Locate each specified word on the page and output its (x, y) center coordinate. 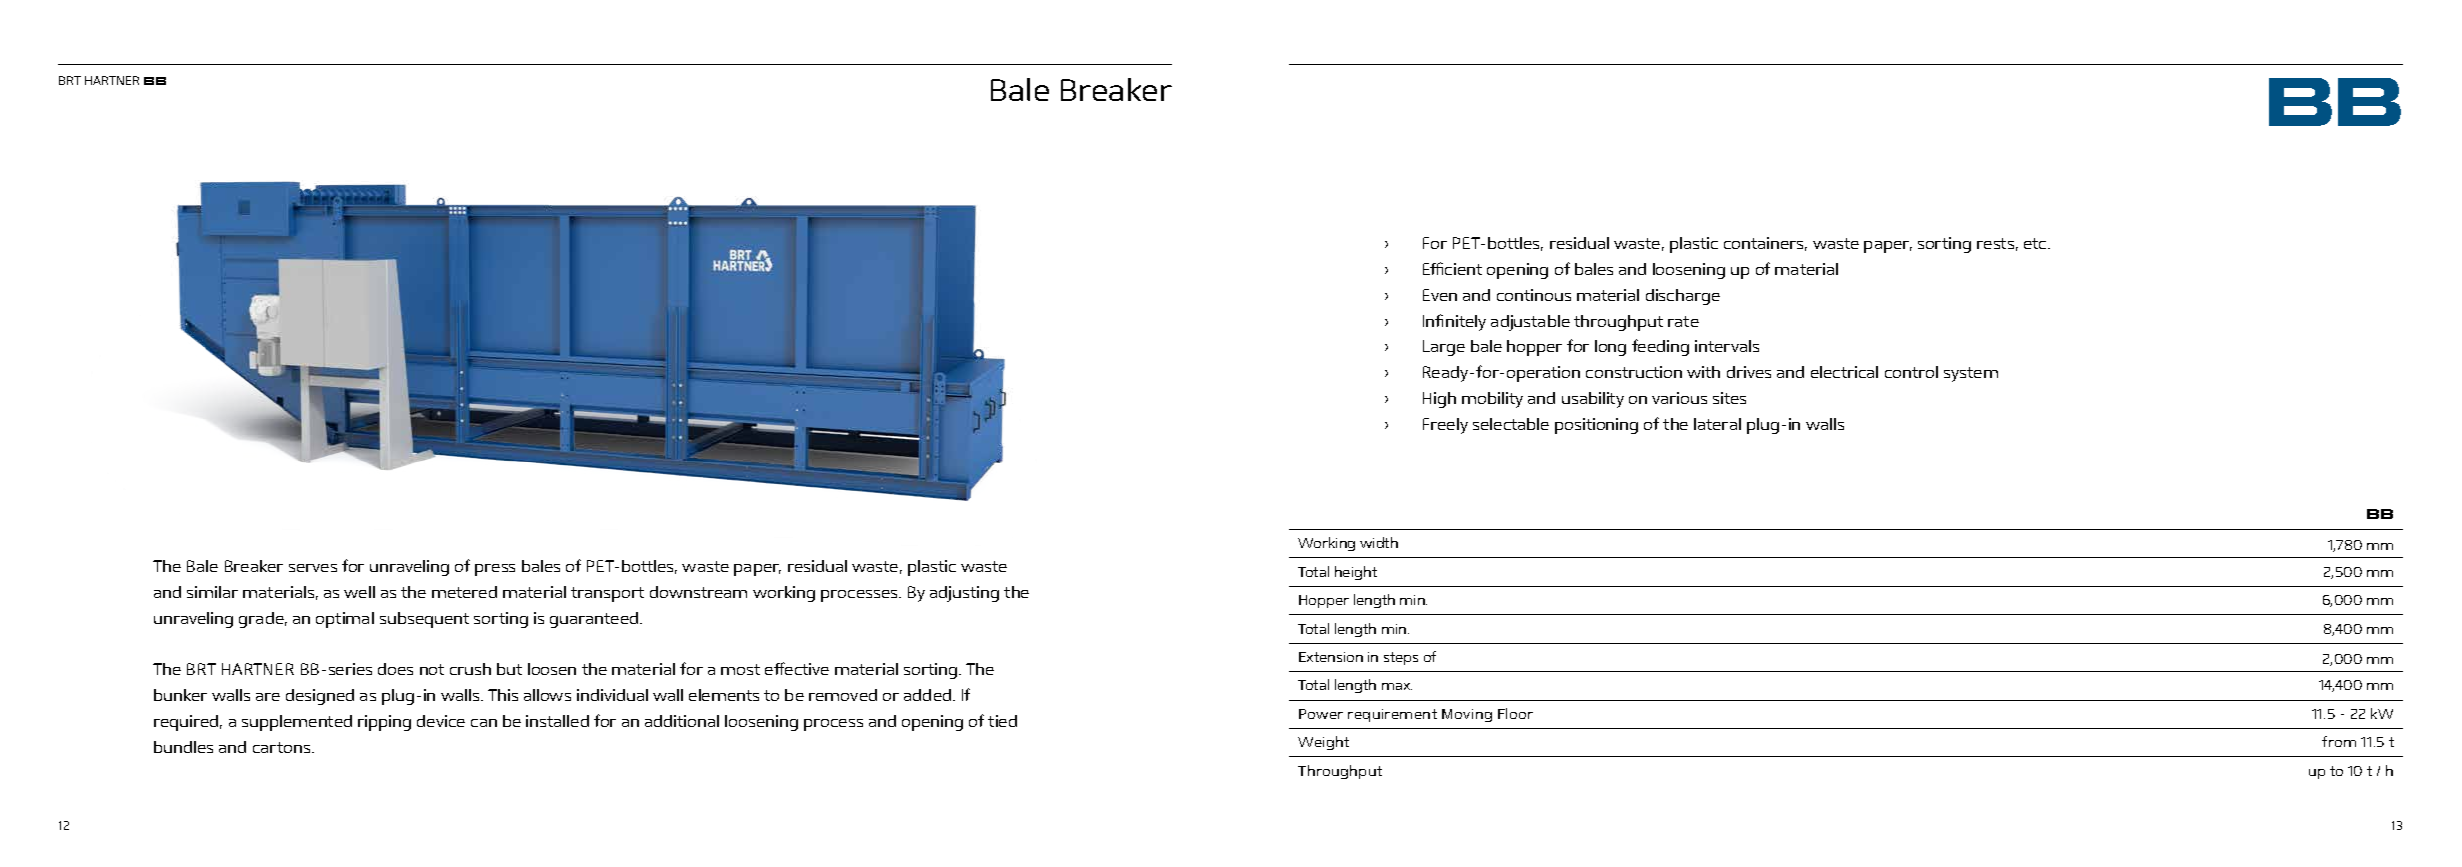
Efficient (1452, 268)
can (484, 723)
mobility (1492, 400)
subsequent (424, 620)
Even (1440, 295)
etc (2036, 243)
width (1379, 542)
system (1971, 374)
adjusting (964, 594)
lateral (1717, 424)
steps (1401, 658)
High (1439, 400)
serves (313, 568)
